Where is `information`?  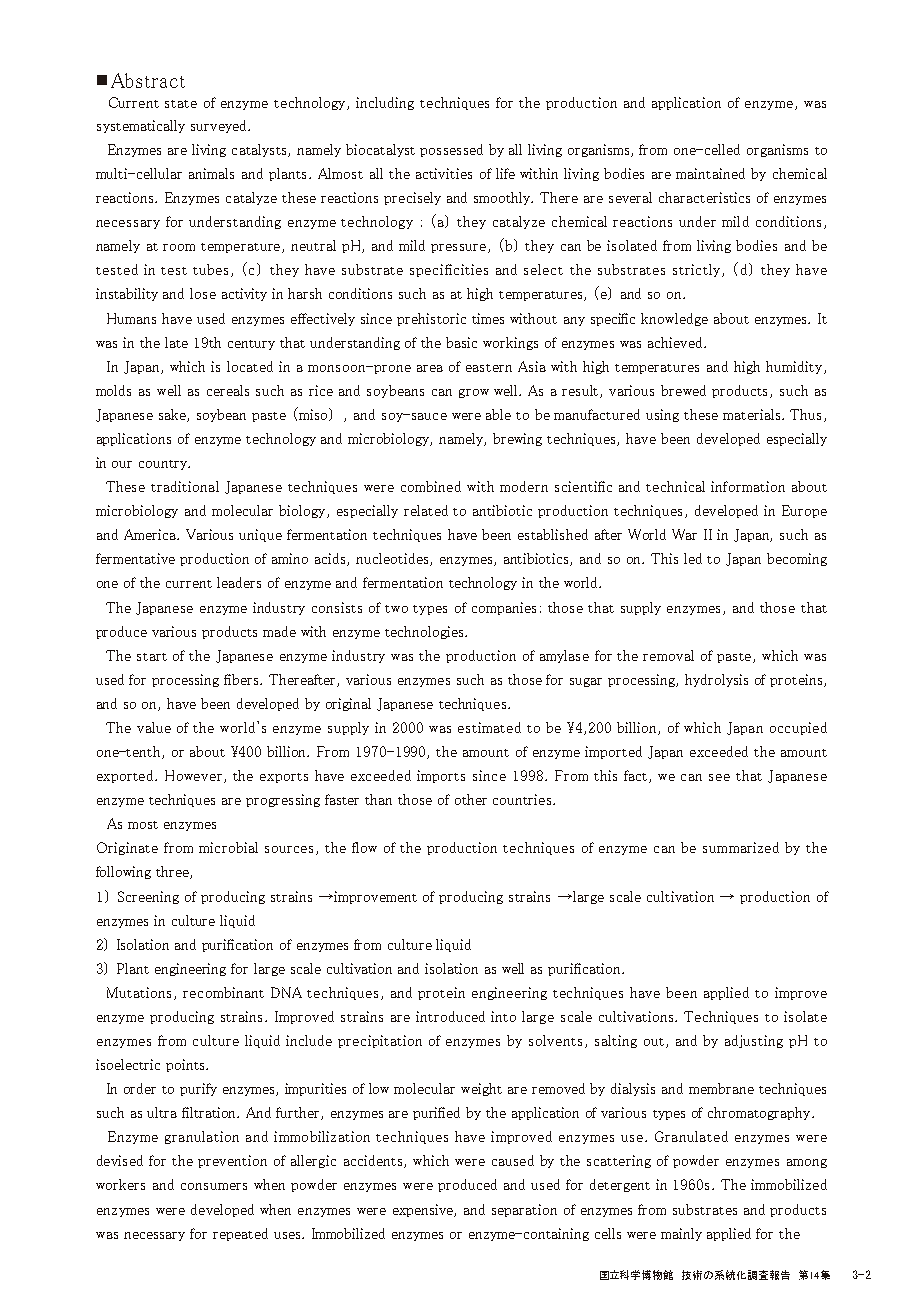 information is located at coordinates (748, 486).
